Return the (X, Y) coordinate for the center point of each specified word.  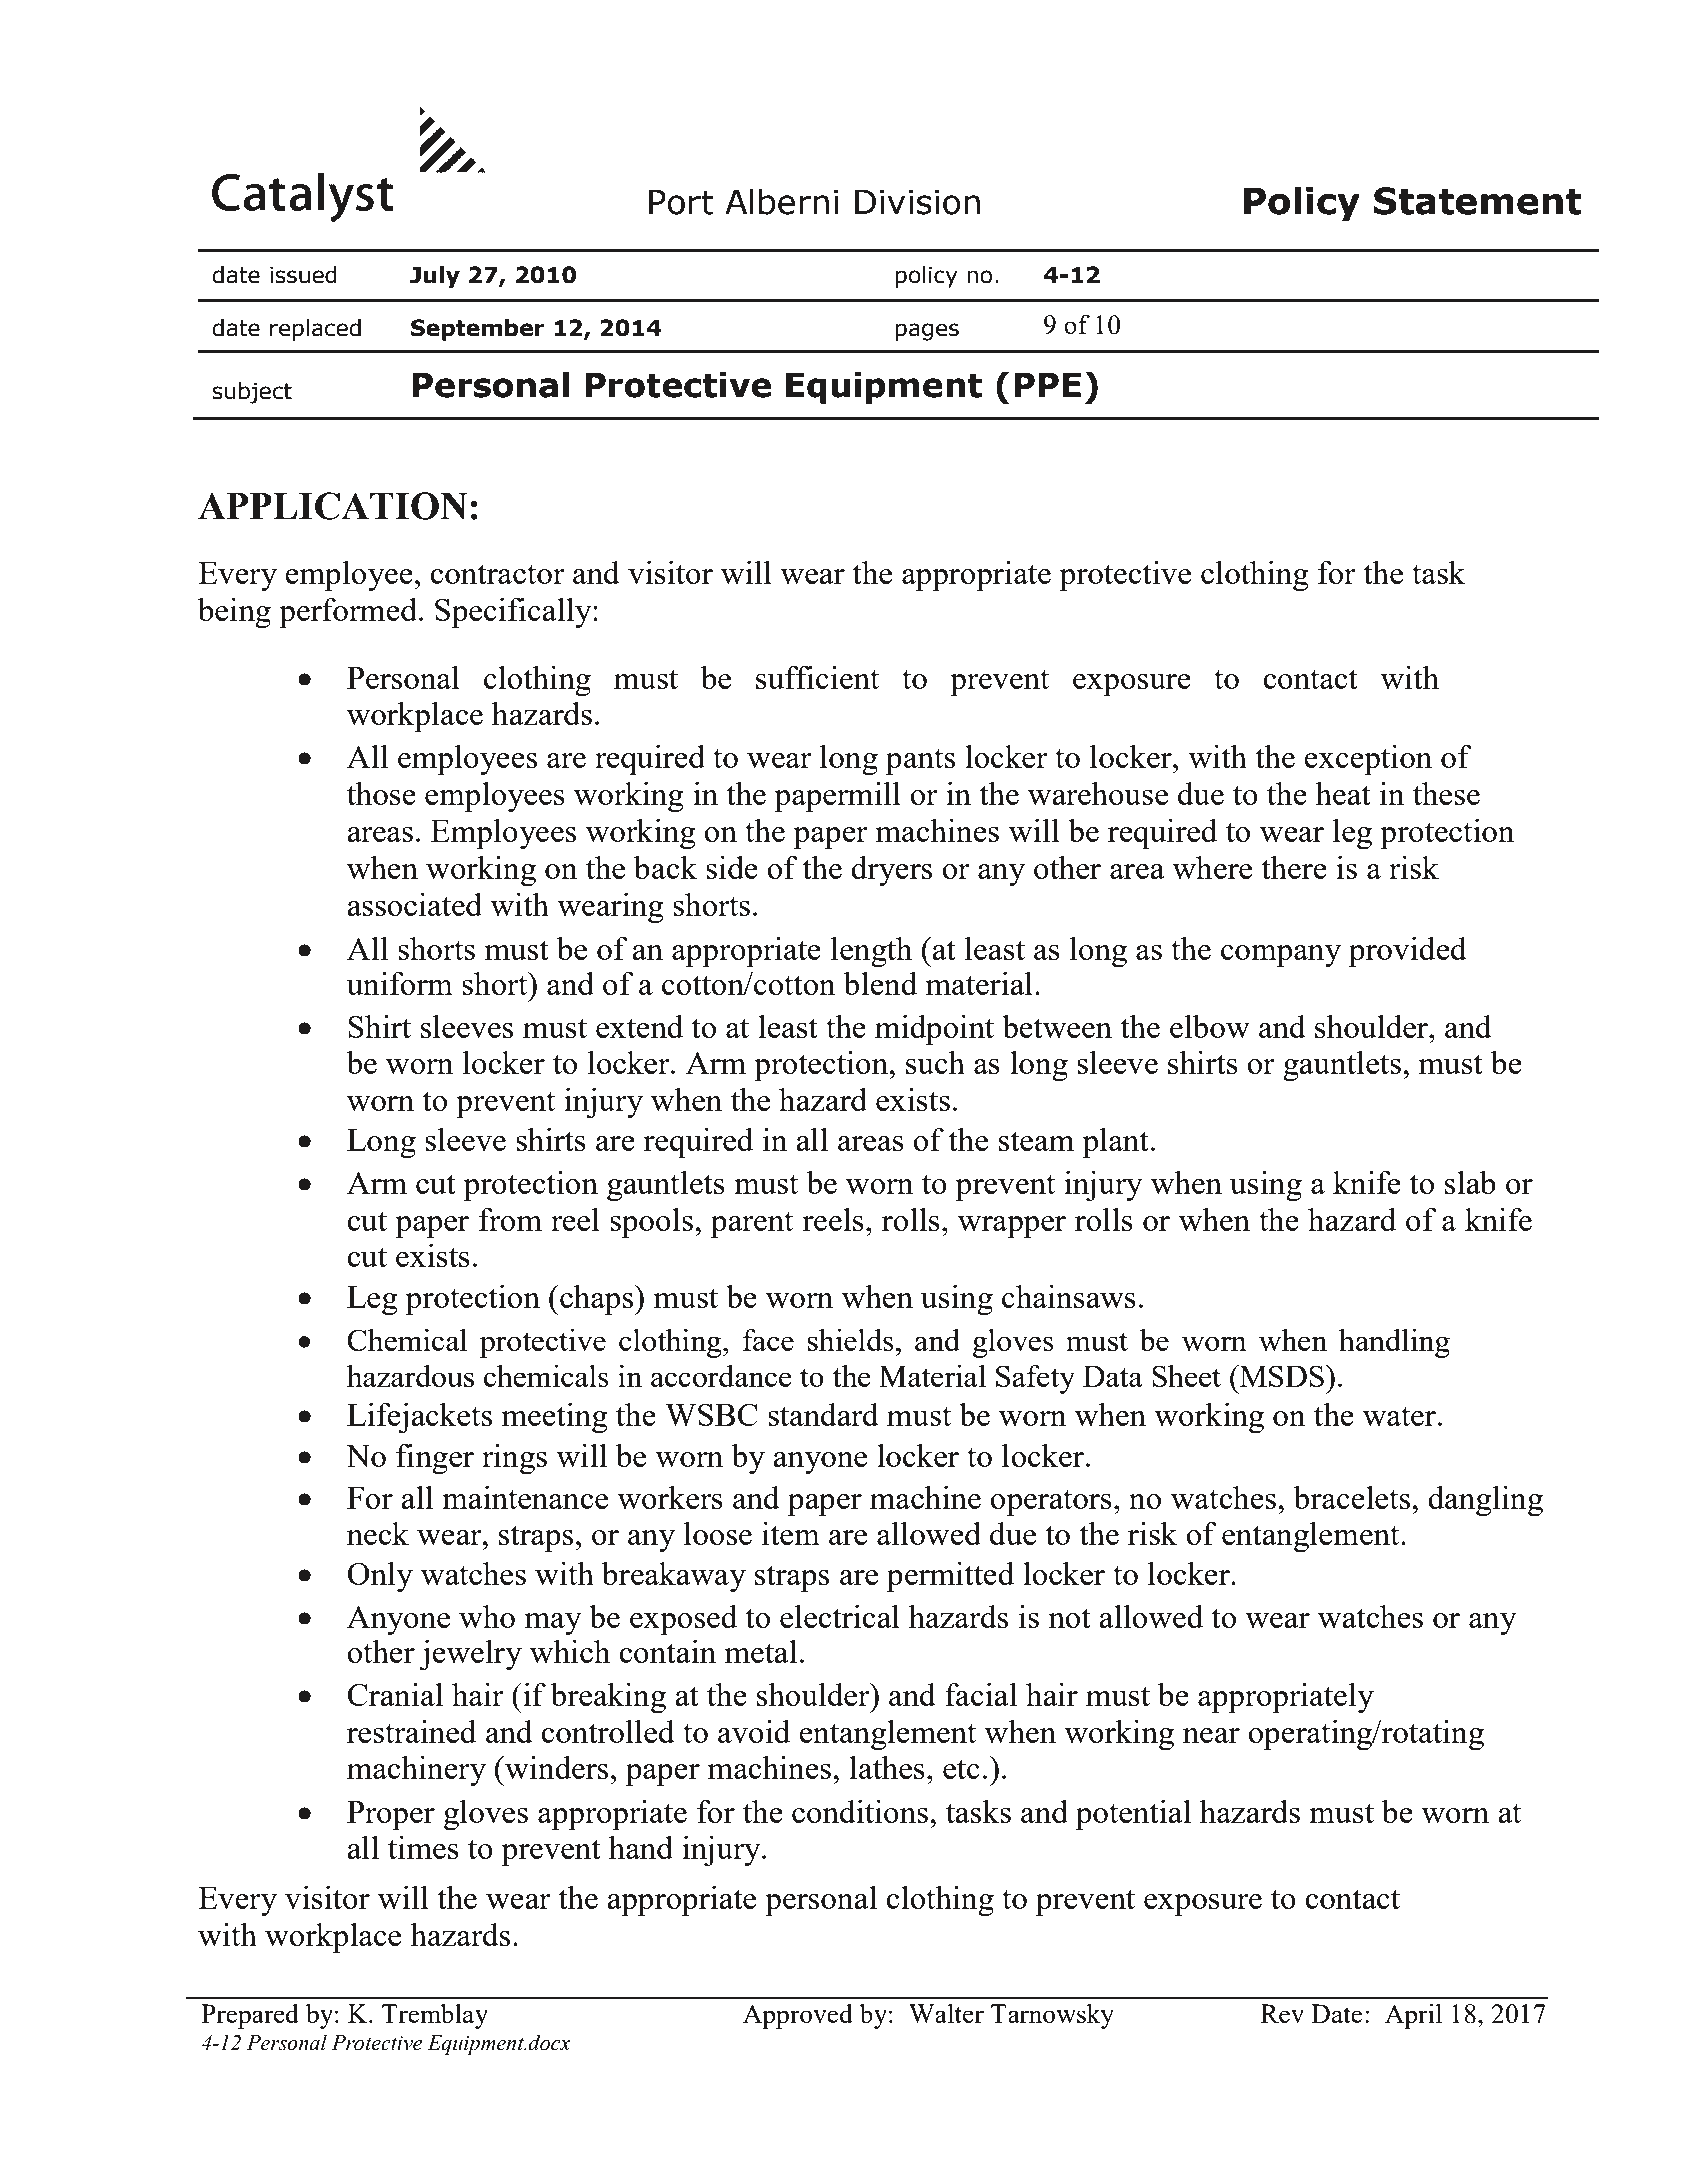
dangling (1485, 1501)
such (935, 1062)
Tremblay (435, 2016)
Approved (798, 2016)
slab (1470, 1182)
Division (917, 202)
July (435, 277)
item (791, 1533)
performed (349, 613)
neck (378, 1533)
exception (1368, 760)
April (1413, 2016)
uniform (399, 983)
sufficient (817, 677)
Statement (1478, 201)
